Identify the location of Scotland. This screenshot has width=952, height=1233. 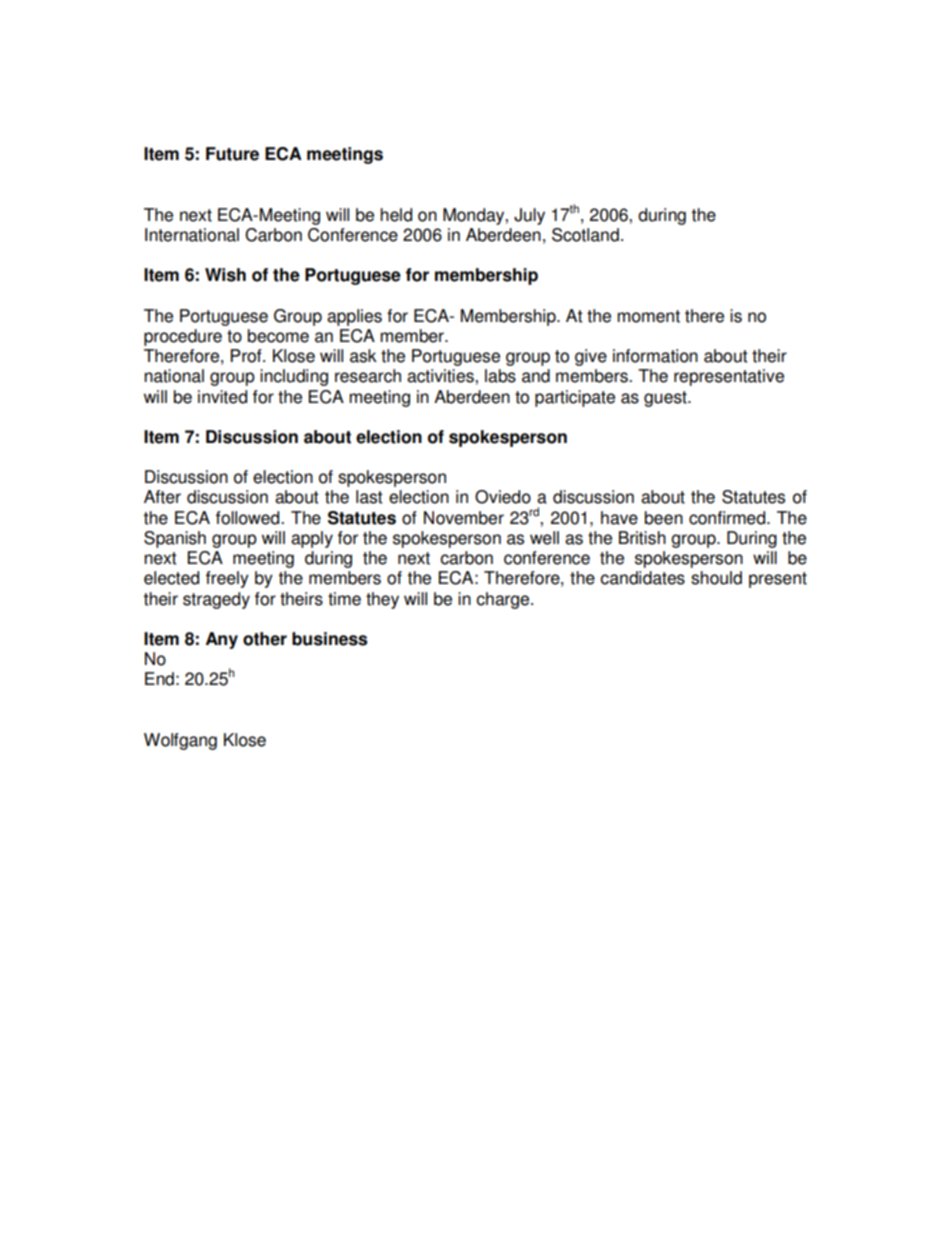
(585, 235).
